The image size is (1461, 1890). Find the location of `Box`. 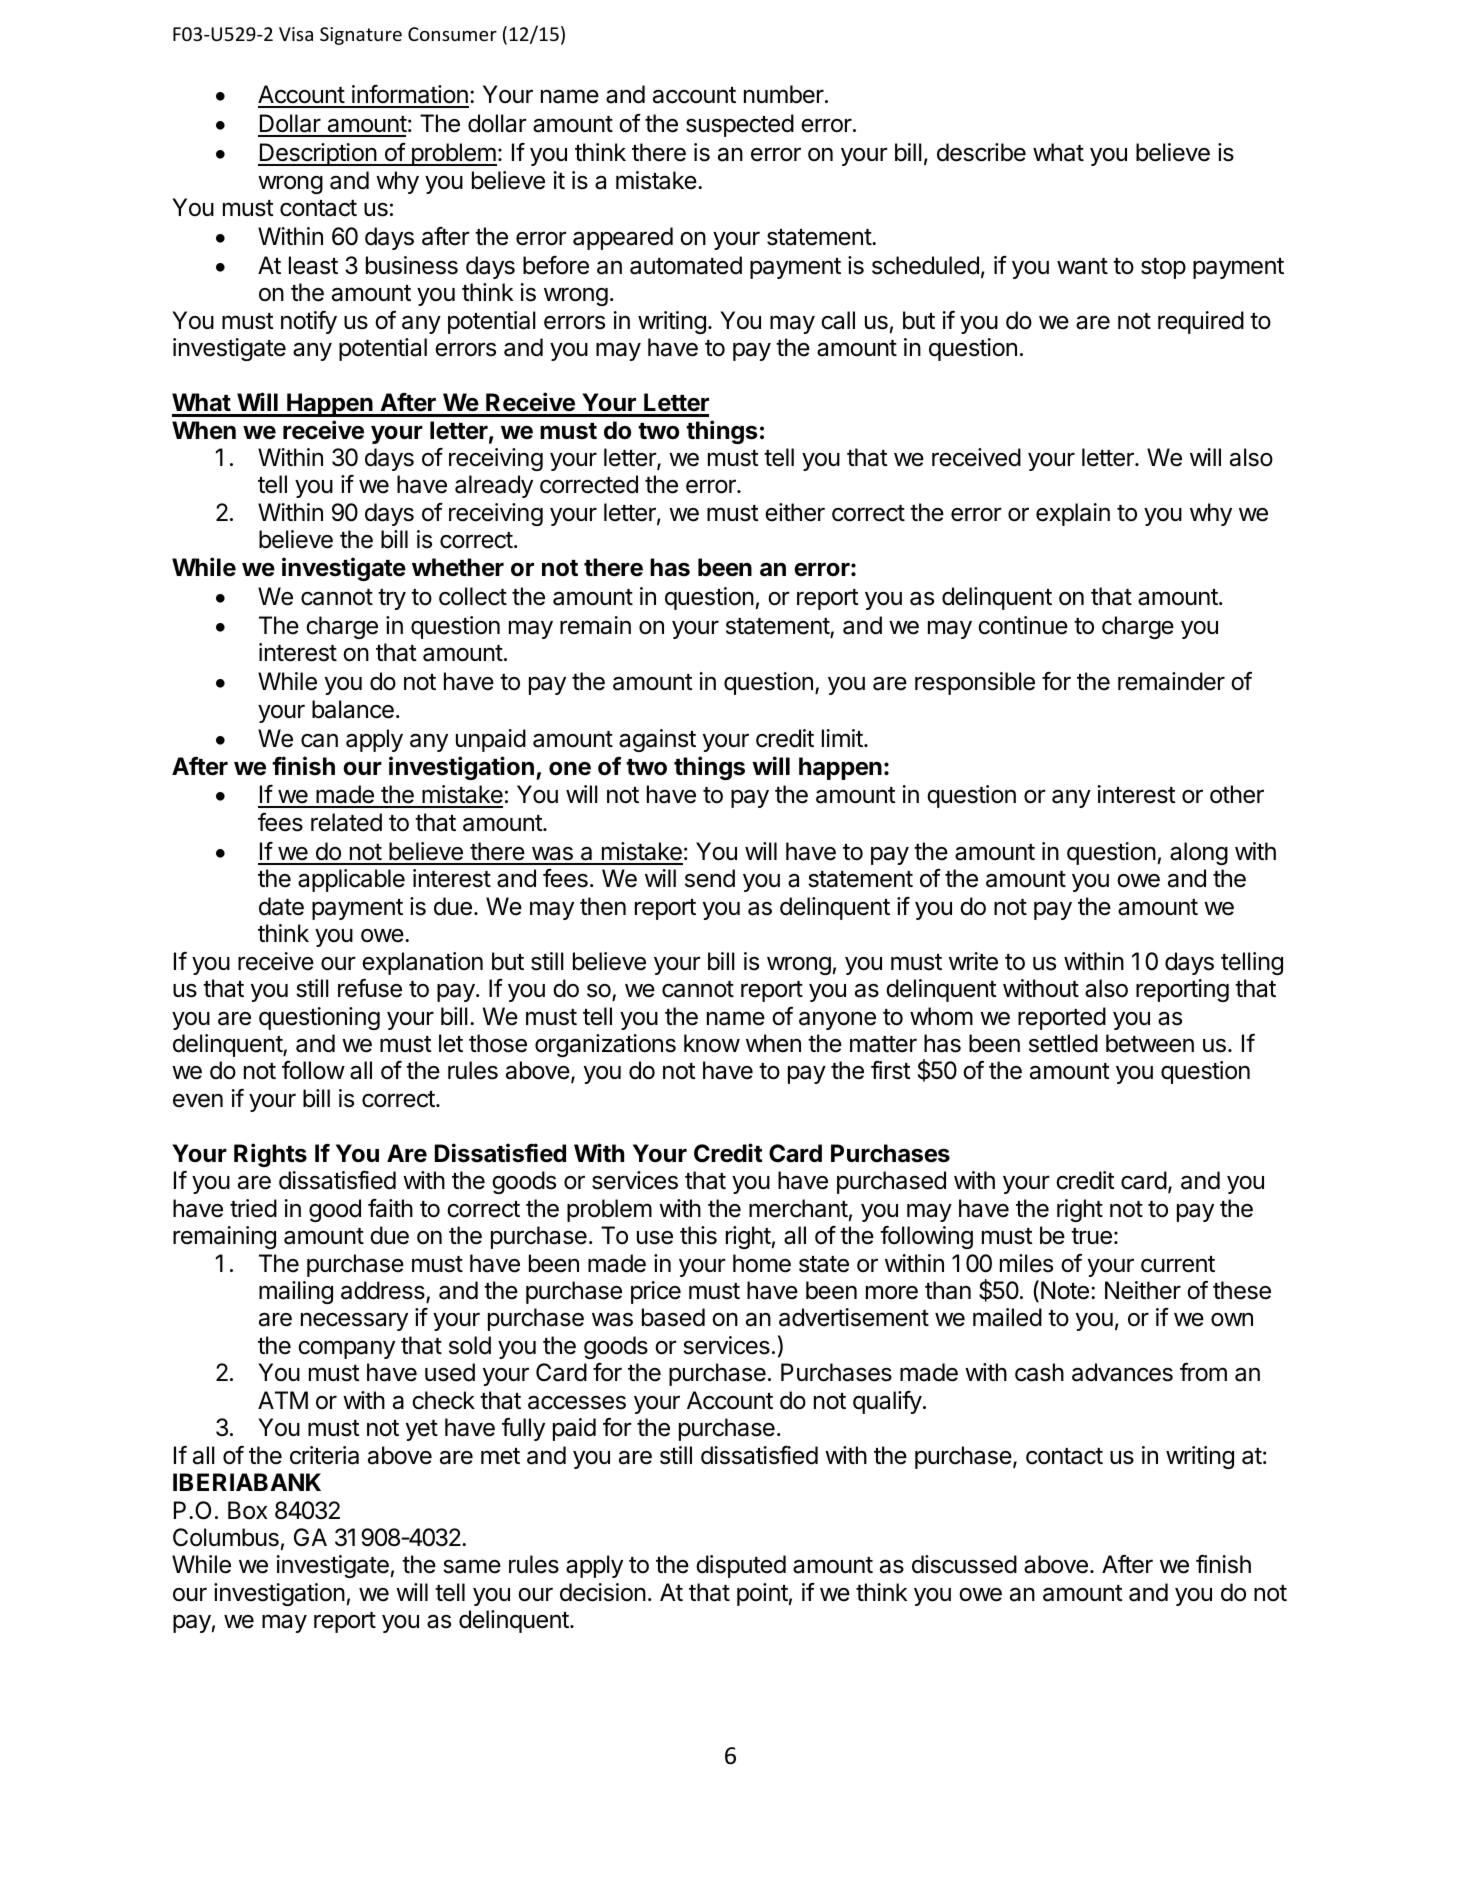

Box is located at coordinates (248, 1510).
